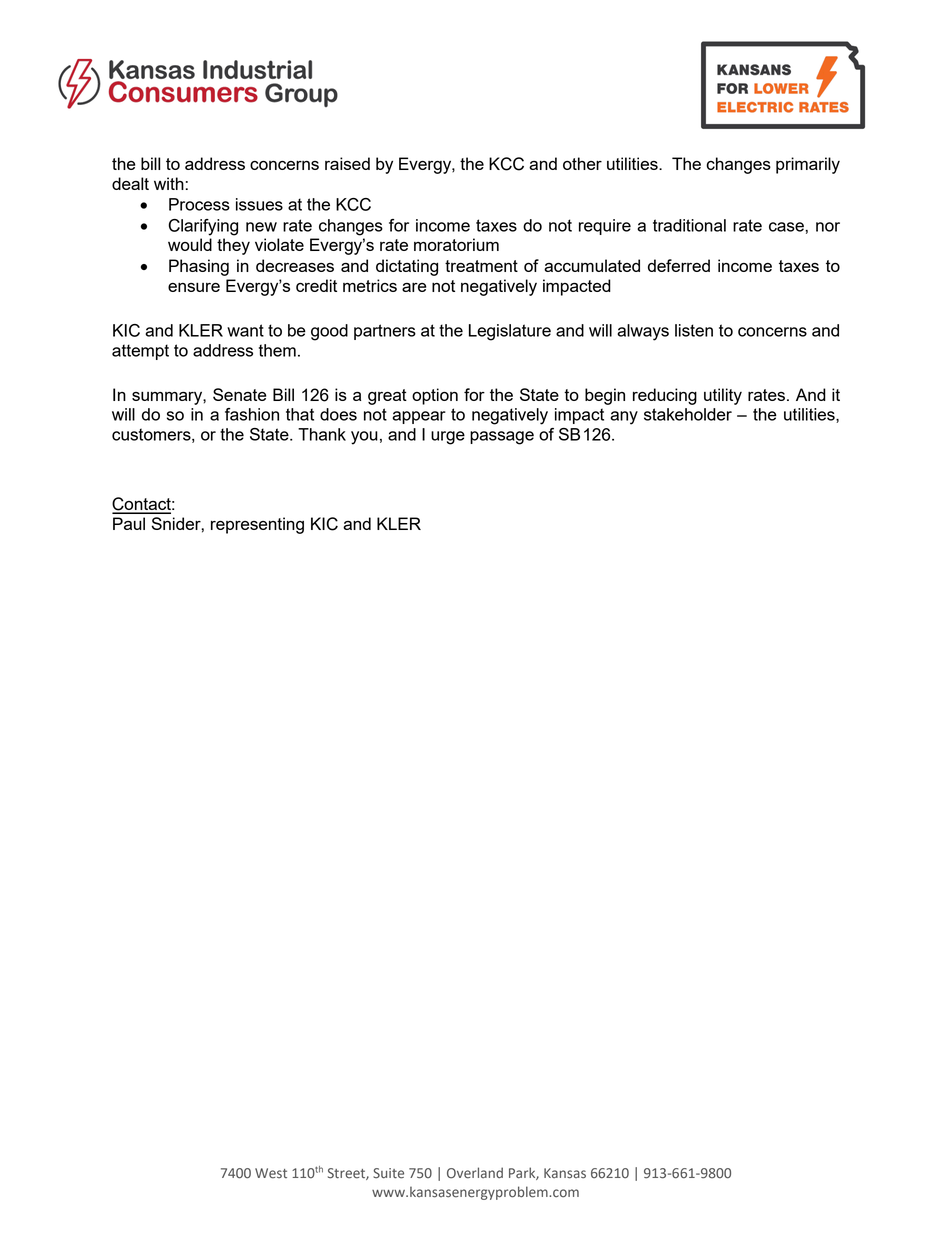 The width and height of the page is (952, 1233). What do you see at coordinates (456, 244) in the page?
I see `moratorium` at bounding box center [456, 244].
